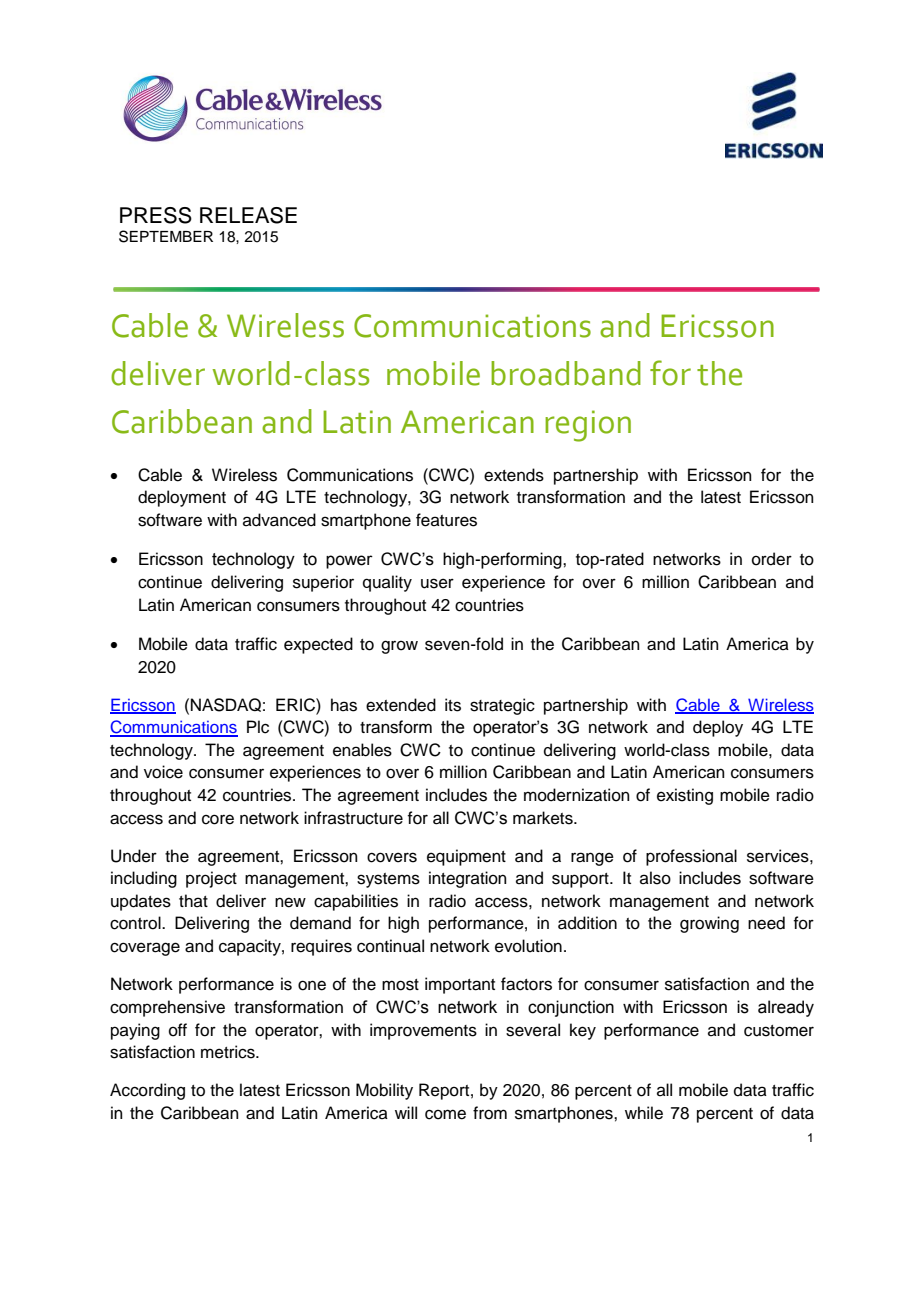 The image size is (924, 1308). What do you see at coordinates (437, 583) in the image?
I see `user` at bounding box center [437, 583].
